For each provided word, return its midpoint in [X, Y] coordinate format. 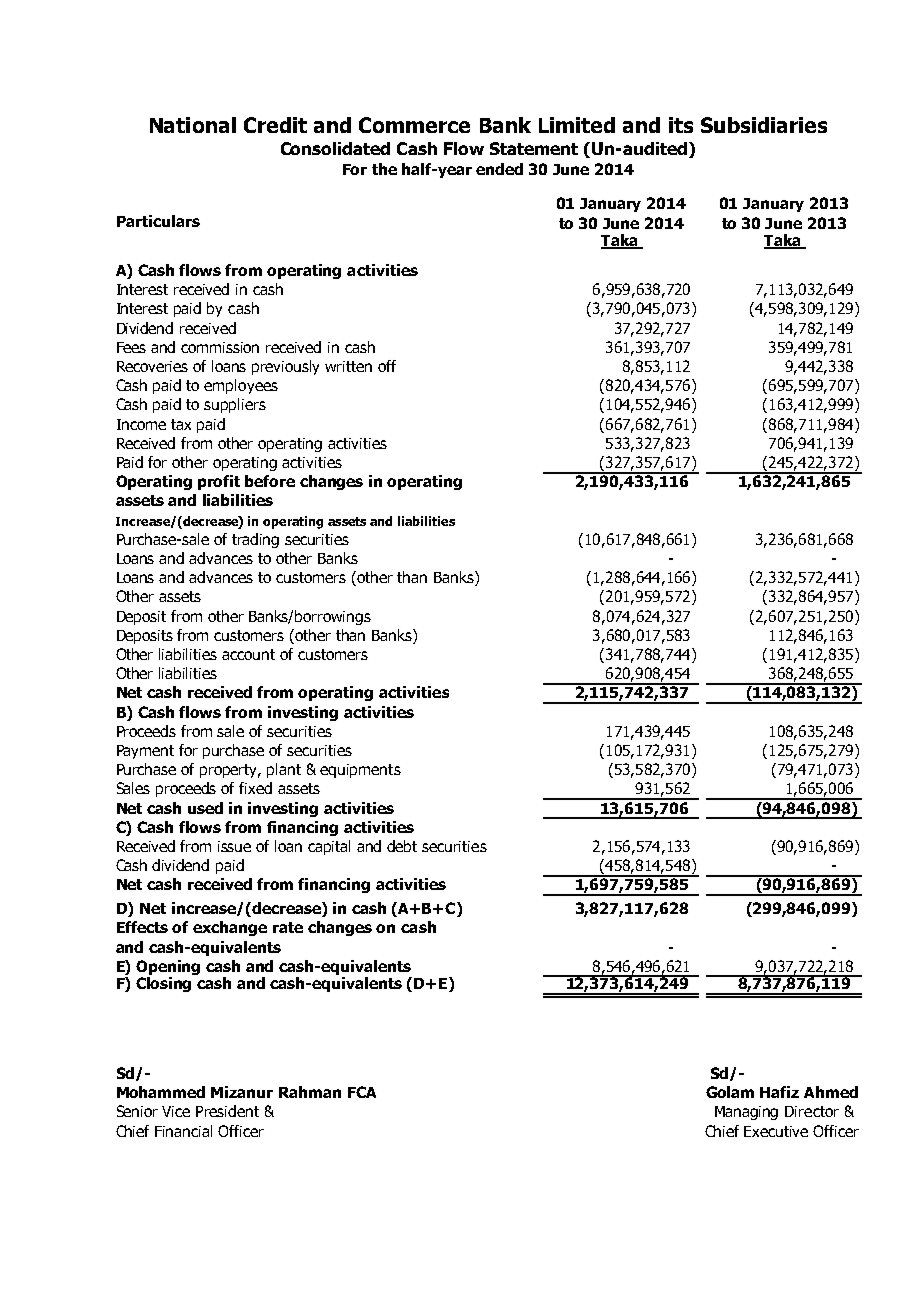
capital [329, 847]
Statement [534, 148]
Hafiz [779, 1092]
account [248, 654]
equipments [360, 771]
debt [402, 846]
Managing [746, 1113]
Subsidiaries [764, 125]
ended [499, 169]
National [193, 125]
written [348, 366]
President [227, 1111]
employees [241, 386]
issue [234, 846]
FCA [362, 1092]
